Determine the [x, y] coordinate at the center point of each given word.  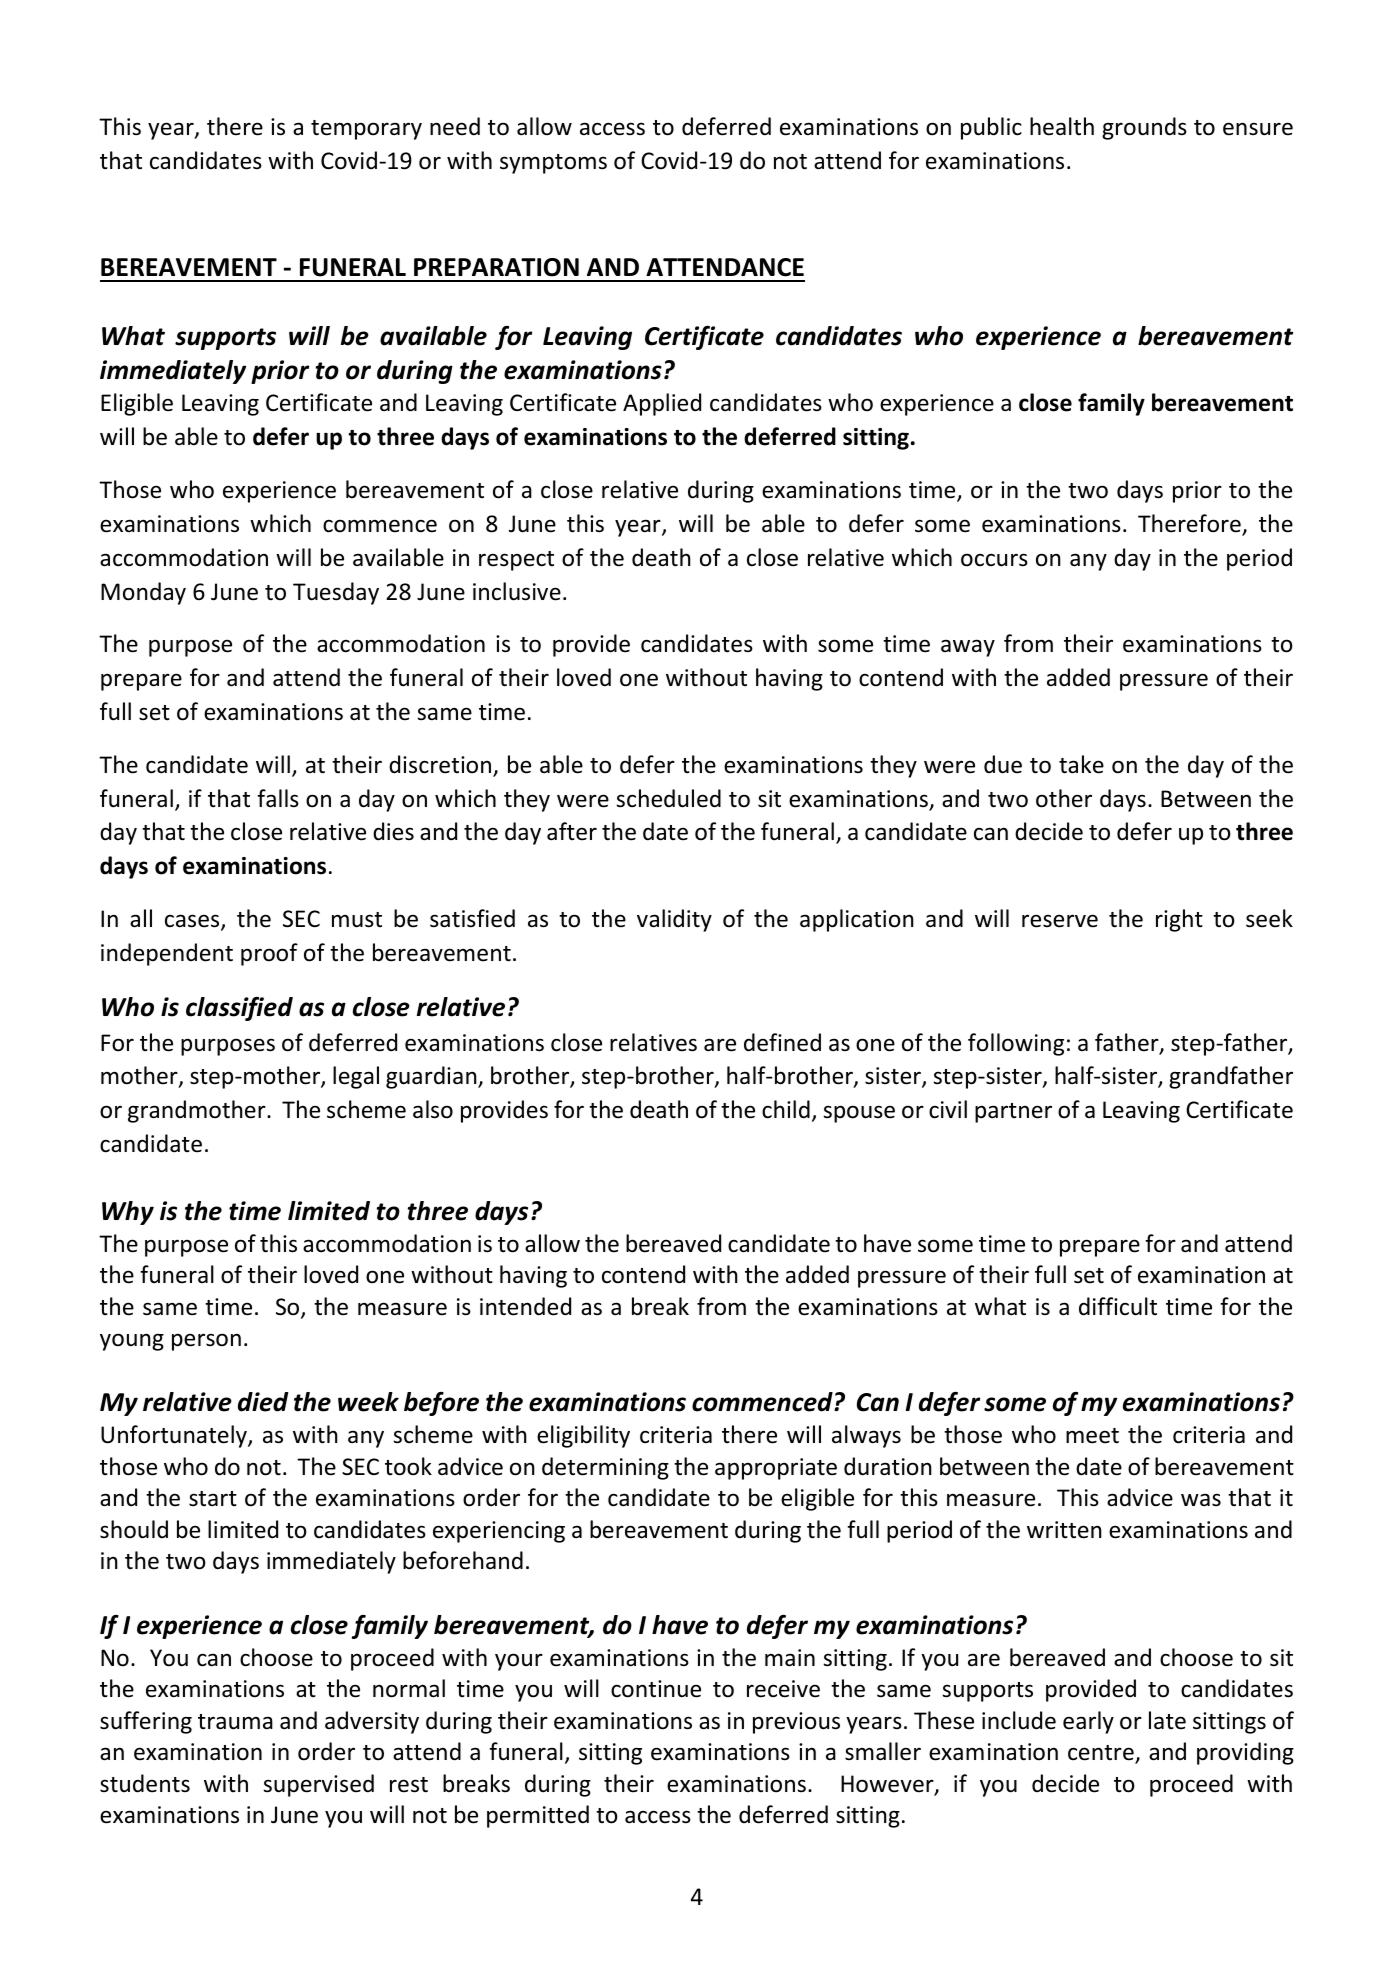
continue [656, 1689]
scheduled [668, 798]
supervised [318, 1785]
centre [1102, 1754]
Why [128, 1213]
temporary [366, 130]
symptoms [553, 164]
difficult [1118, 1306]
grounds [1144, 128]
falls [278, 798]
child [786, 1109]
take [1081, 764]
